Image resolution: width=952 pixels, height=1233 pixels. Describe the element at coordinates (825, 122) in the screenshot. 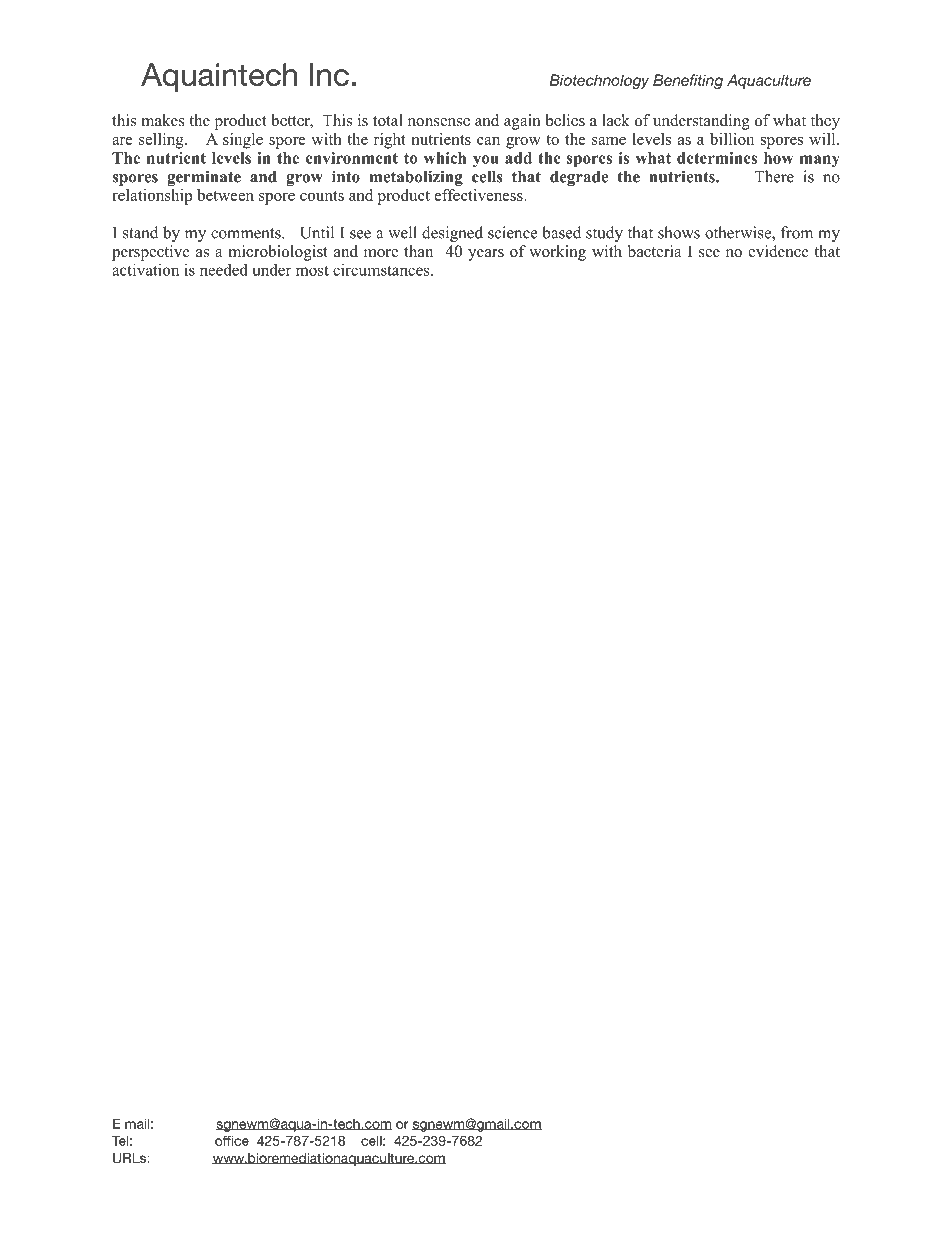

I see `they` at that location.
